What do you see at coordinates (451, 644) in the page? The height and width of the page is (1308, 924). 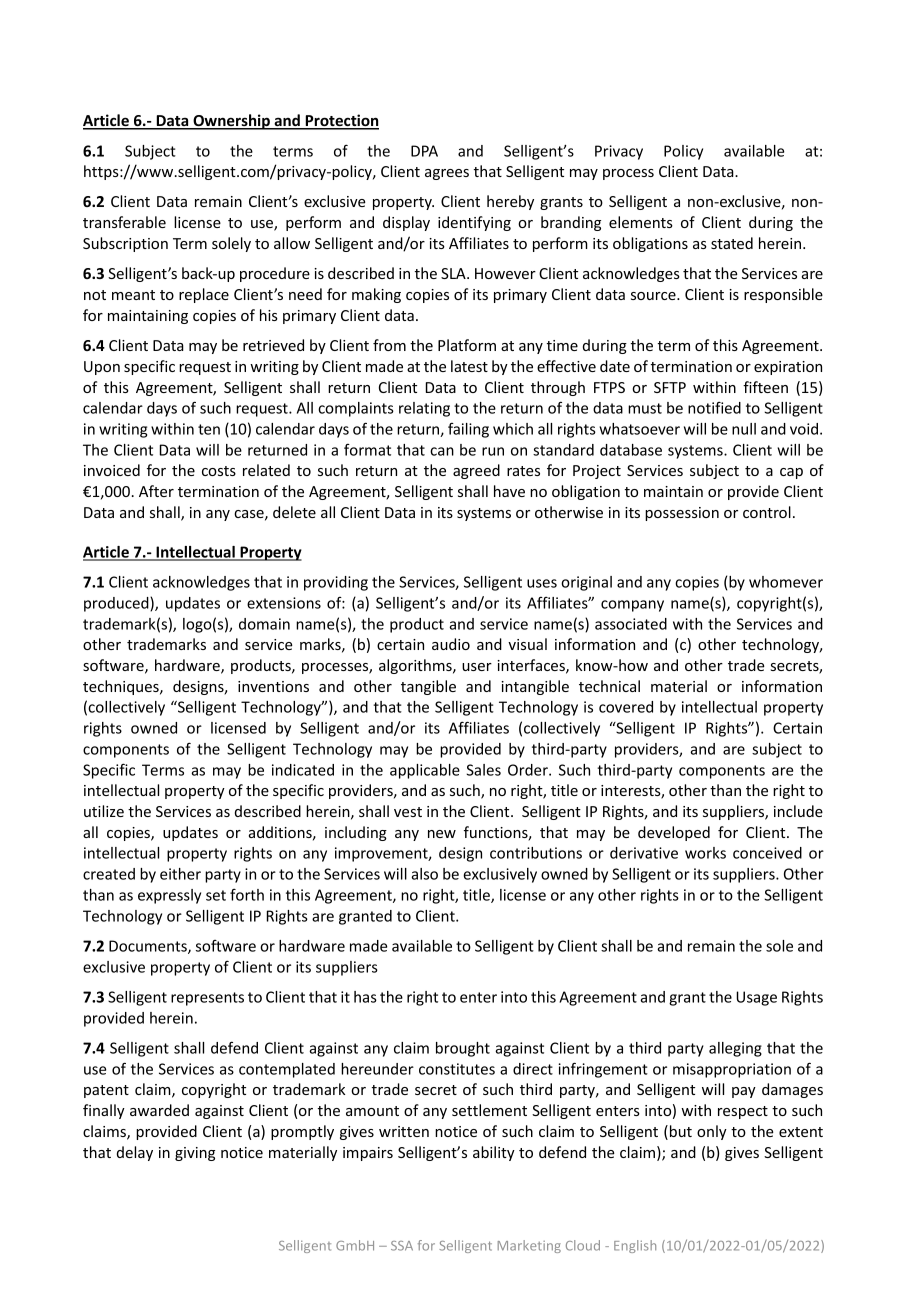 I see `audio` at bounding box center [451, 644].
